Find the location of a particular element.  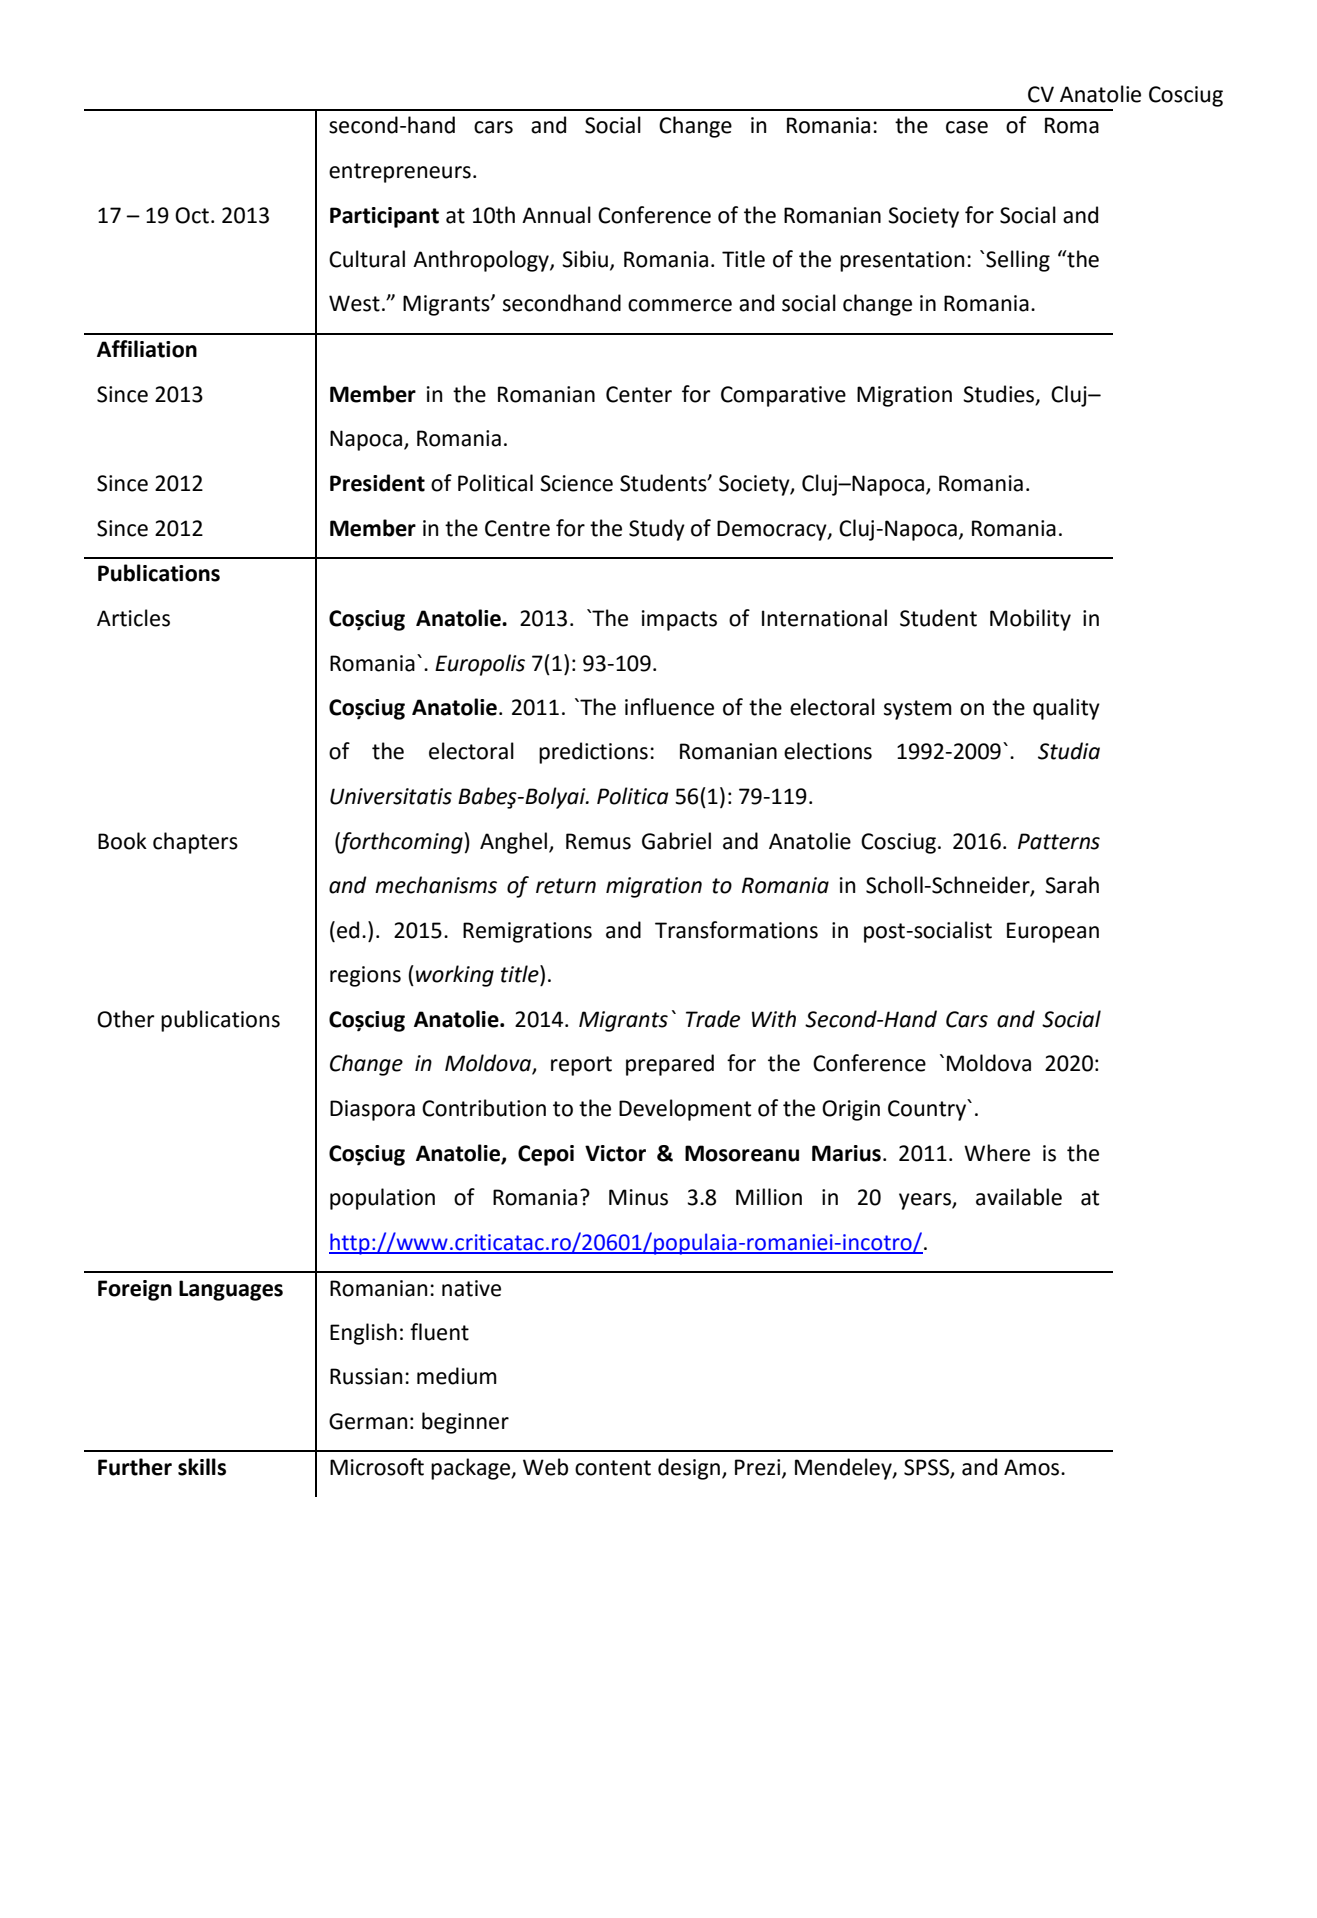

Annual is located at coordinates (556, 215).
